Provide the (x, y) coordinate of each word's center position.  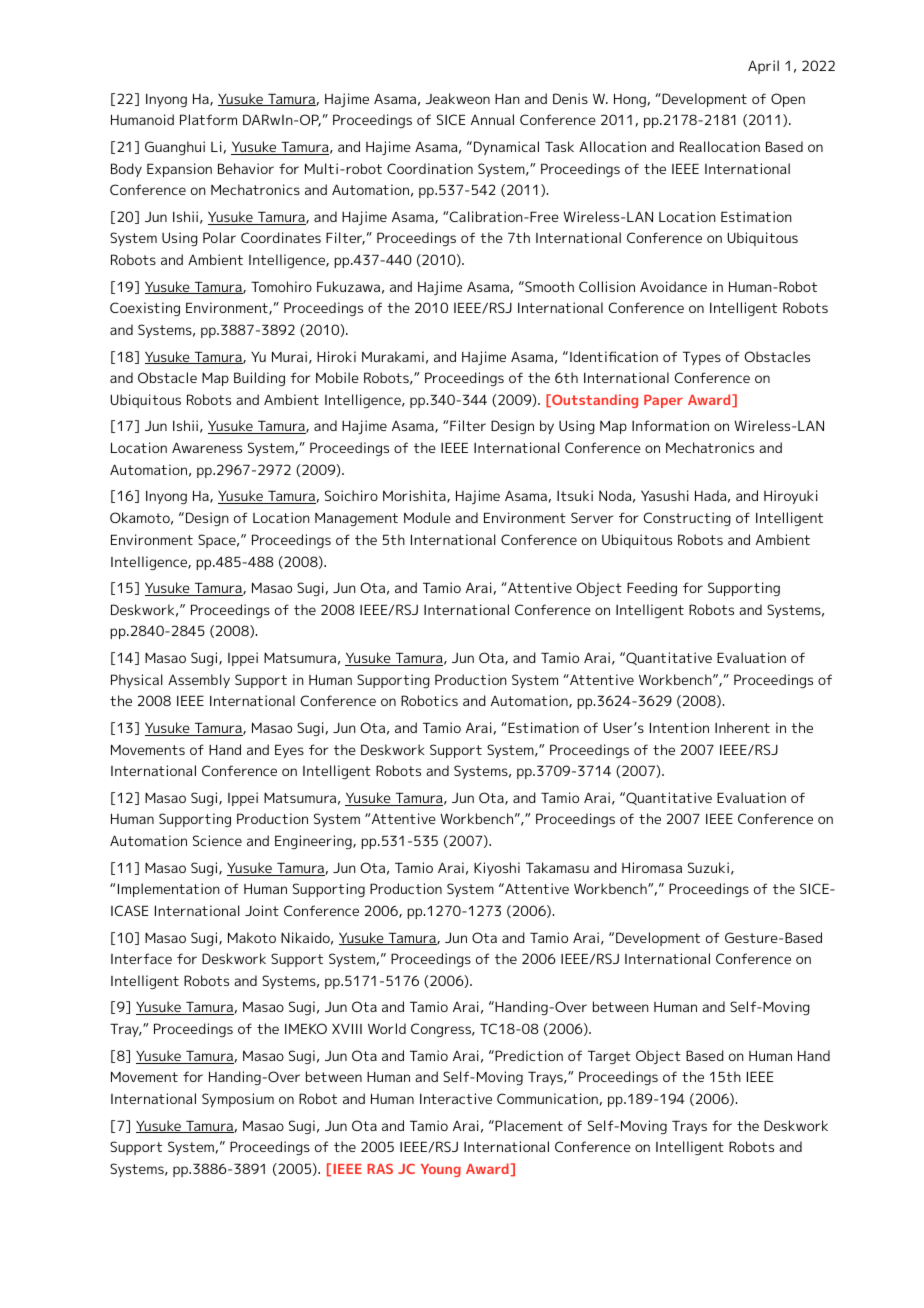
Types (702, 358)
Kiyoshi (497, 869)
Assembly (199, 681)
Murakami (393, 356)
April (763, 67)
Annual (492, 119)
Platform (208, 119)
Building (259, 379)
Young (441, 1170)
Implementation (169, 890)
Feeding (652, 589)
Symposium (238, 1100)
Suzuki (708, 867)
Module (427, 517)
